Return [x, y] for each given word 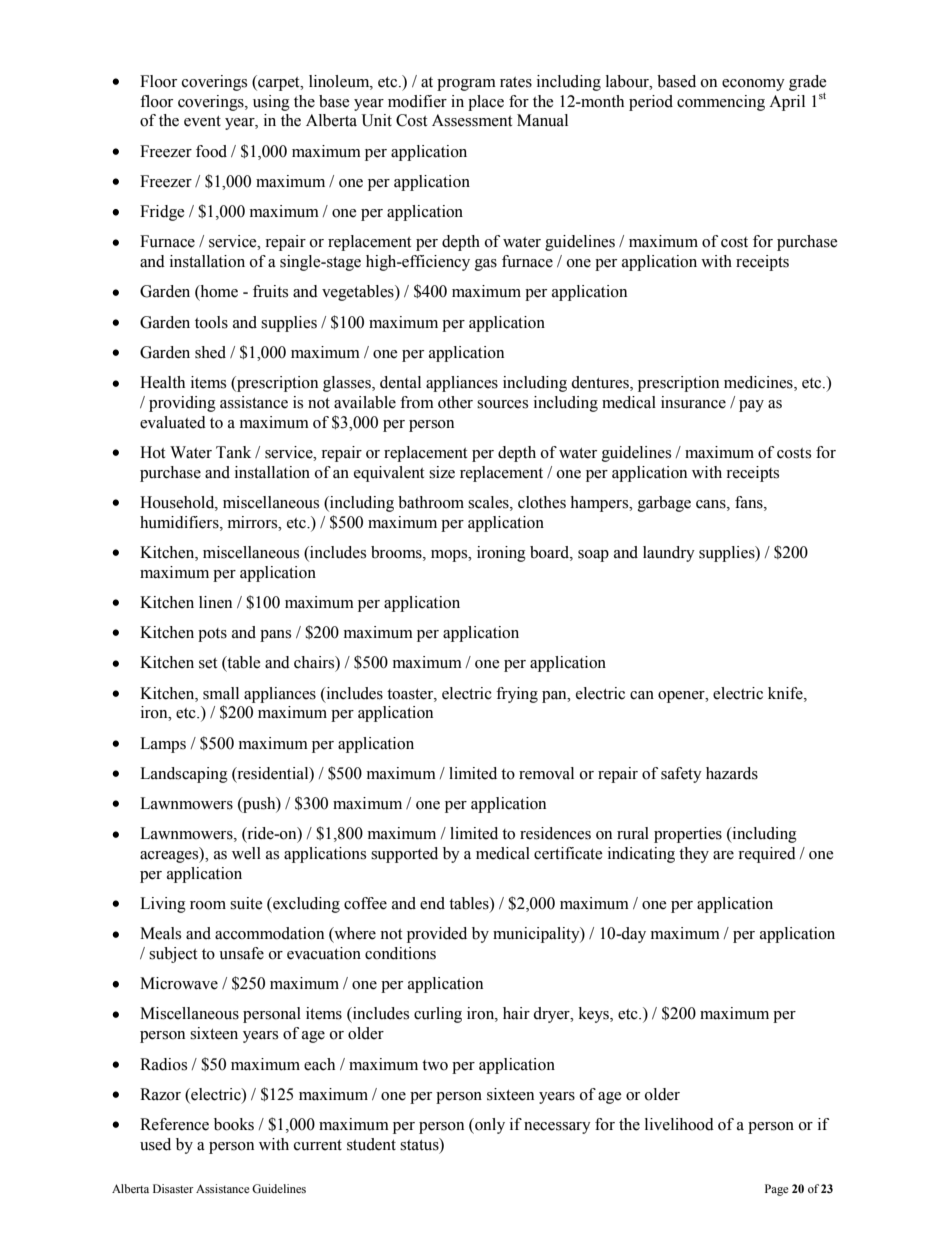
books [234, 1124]
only [489, 1126]
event [202, 121]
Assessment [472, 120]
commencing [721, 103]
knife [786, 693]
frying [517, 695]
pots [212, 635]
